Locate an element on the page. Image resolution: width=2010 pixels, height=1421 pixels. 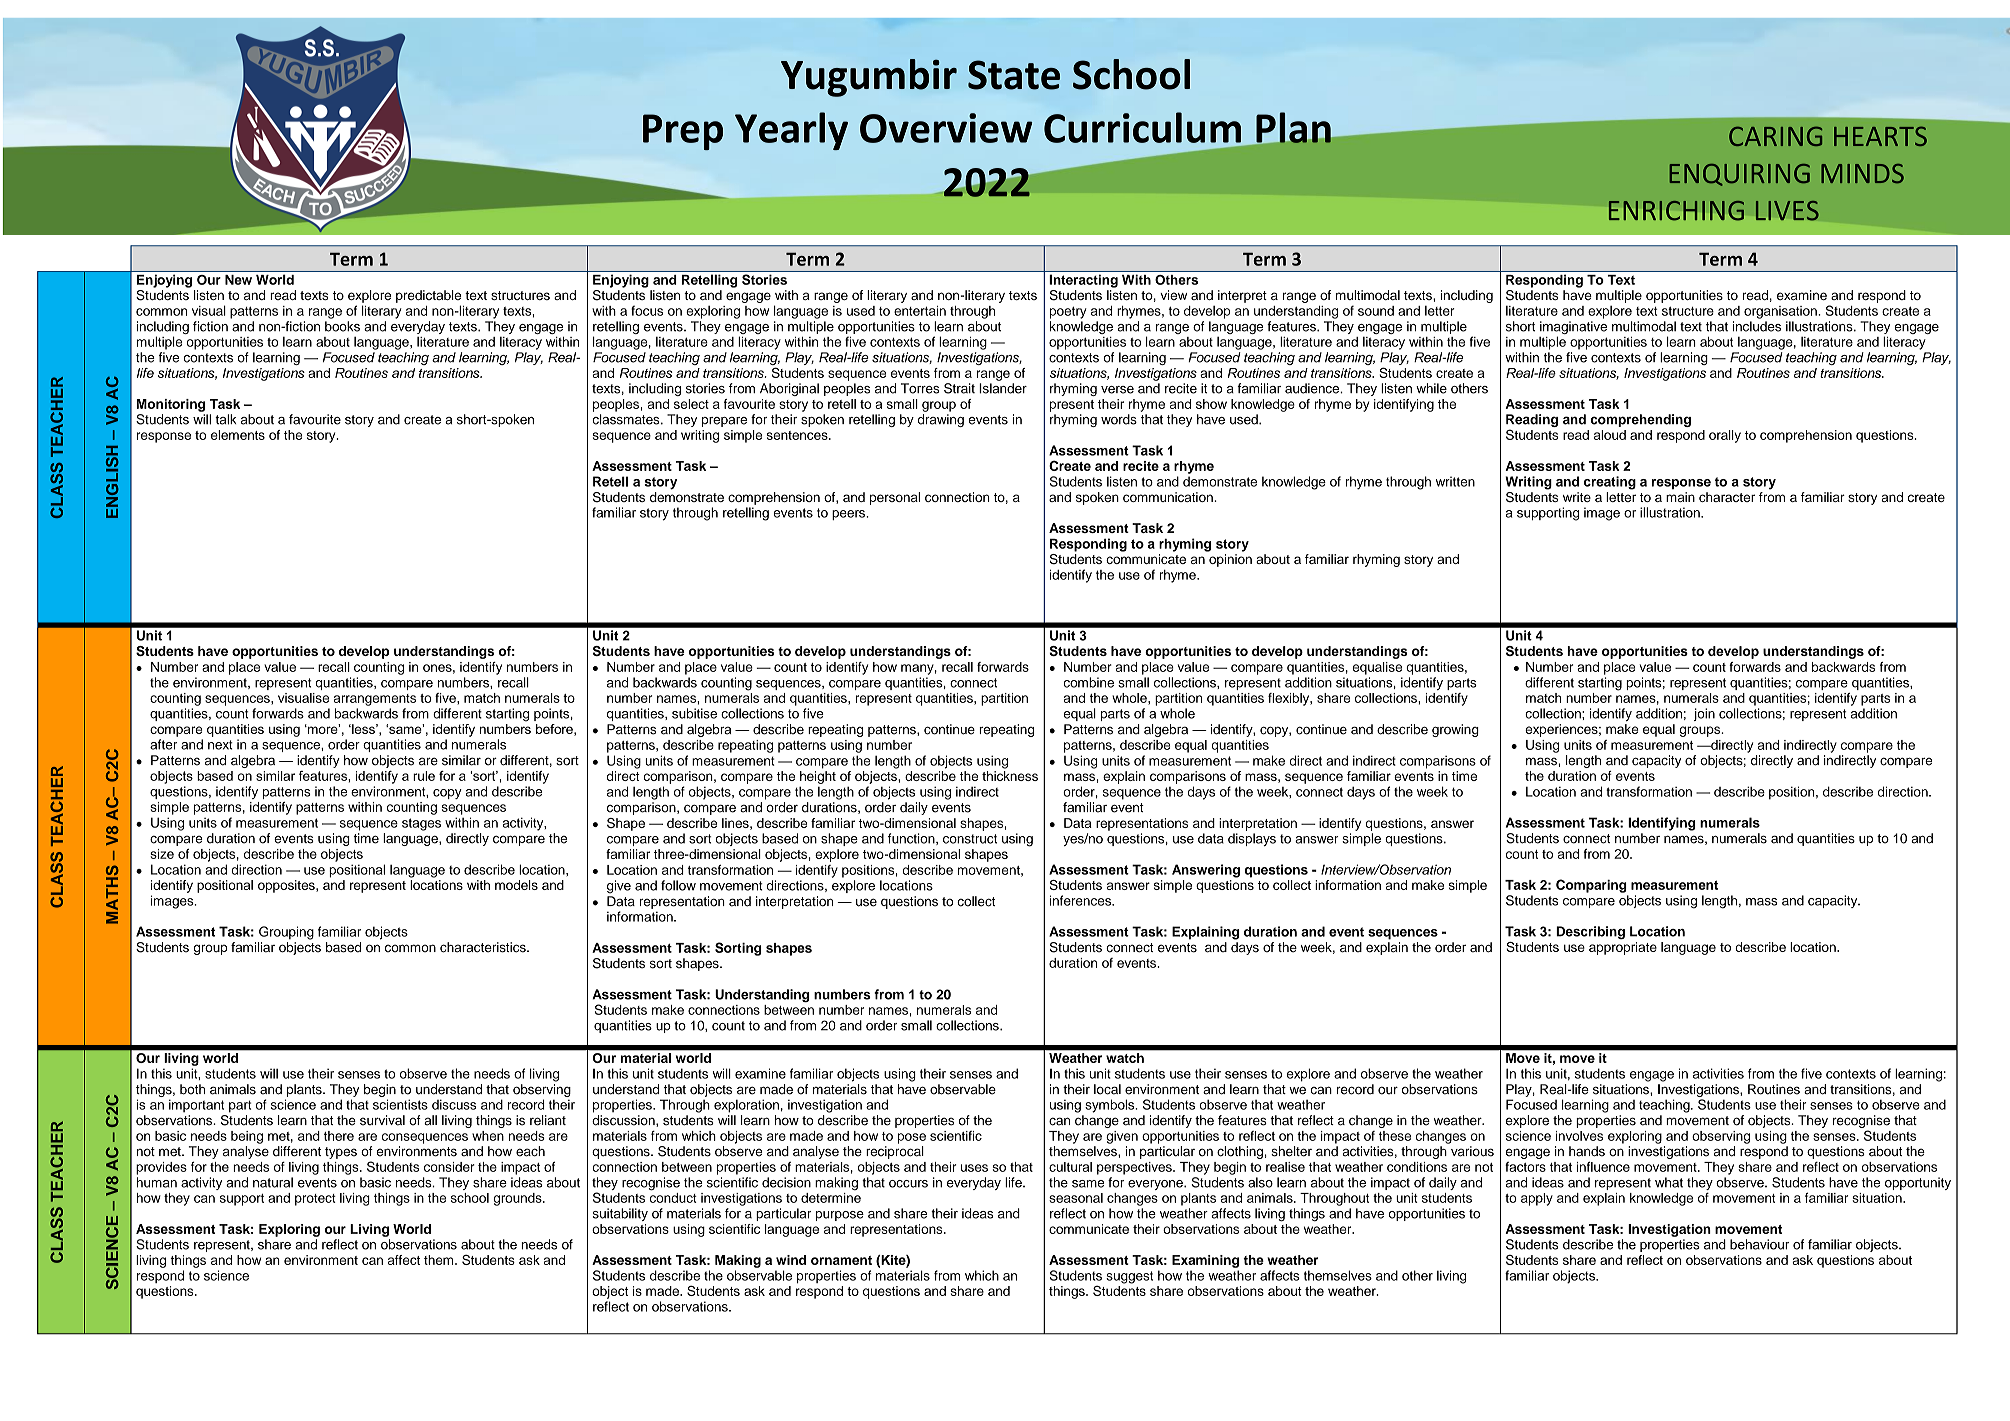
combine is located at coordinates (1089, 682).
